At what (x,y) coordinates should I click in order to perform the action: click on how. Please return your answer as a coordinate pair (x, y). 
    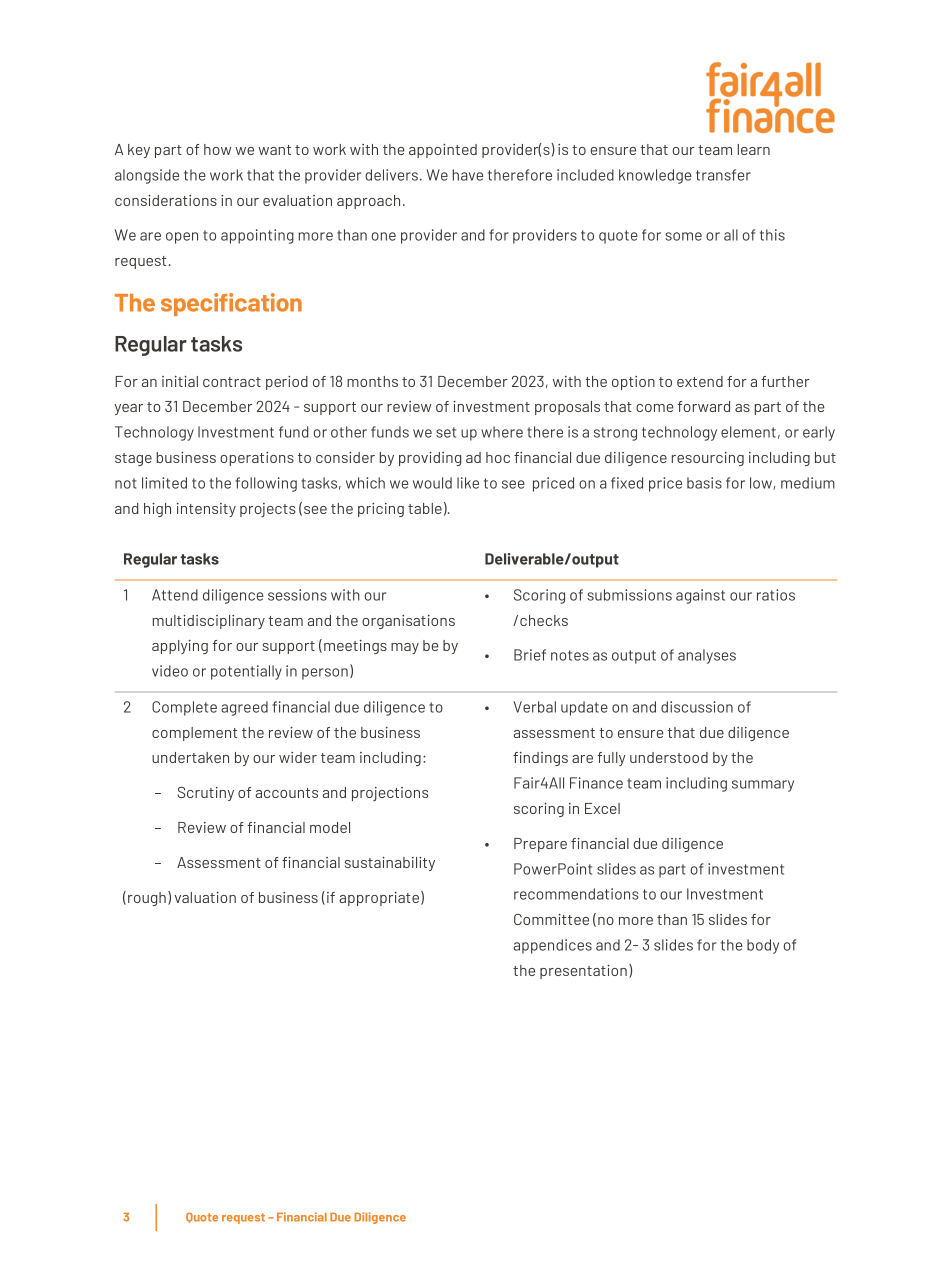
    Looking at the image, I should click on (217, 149).
